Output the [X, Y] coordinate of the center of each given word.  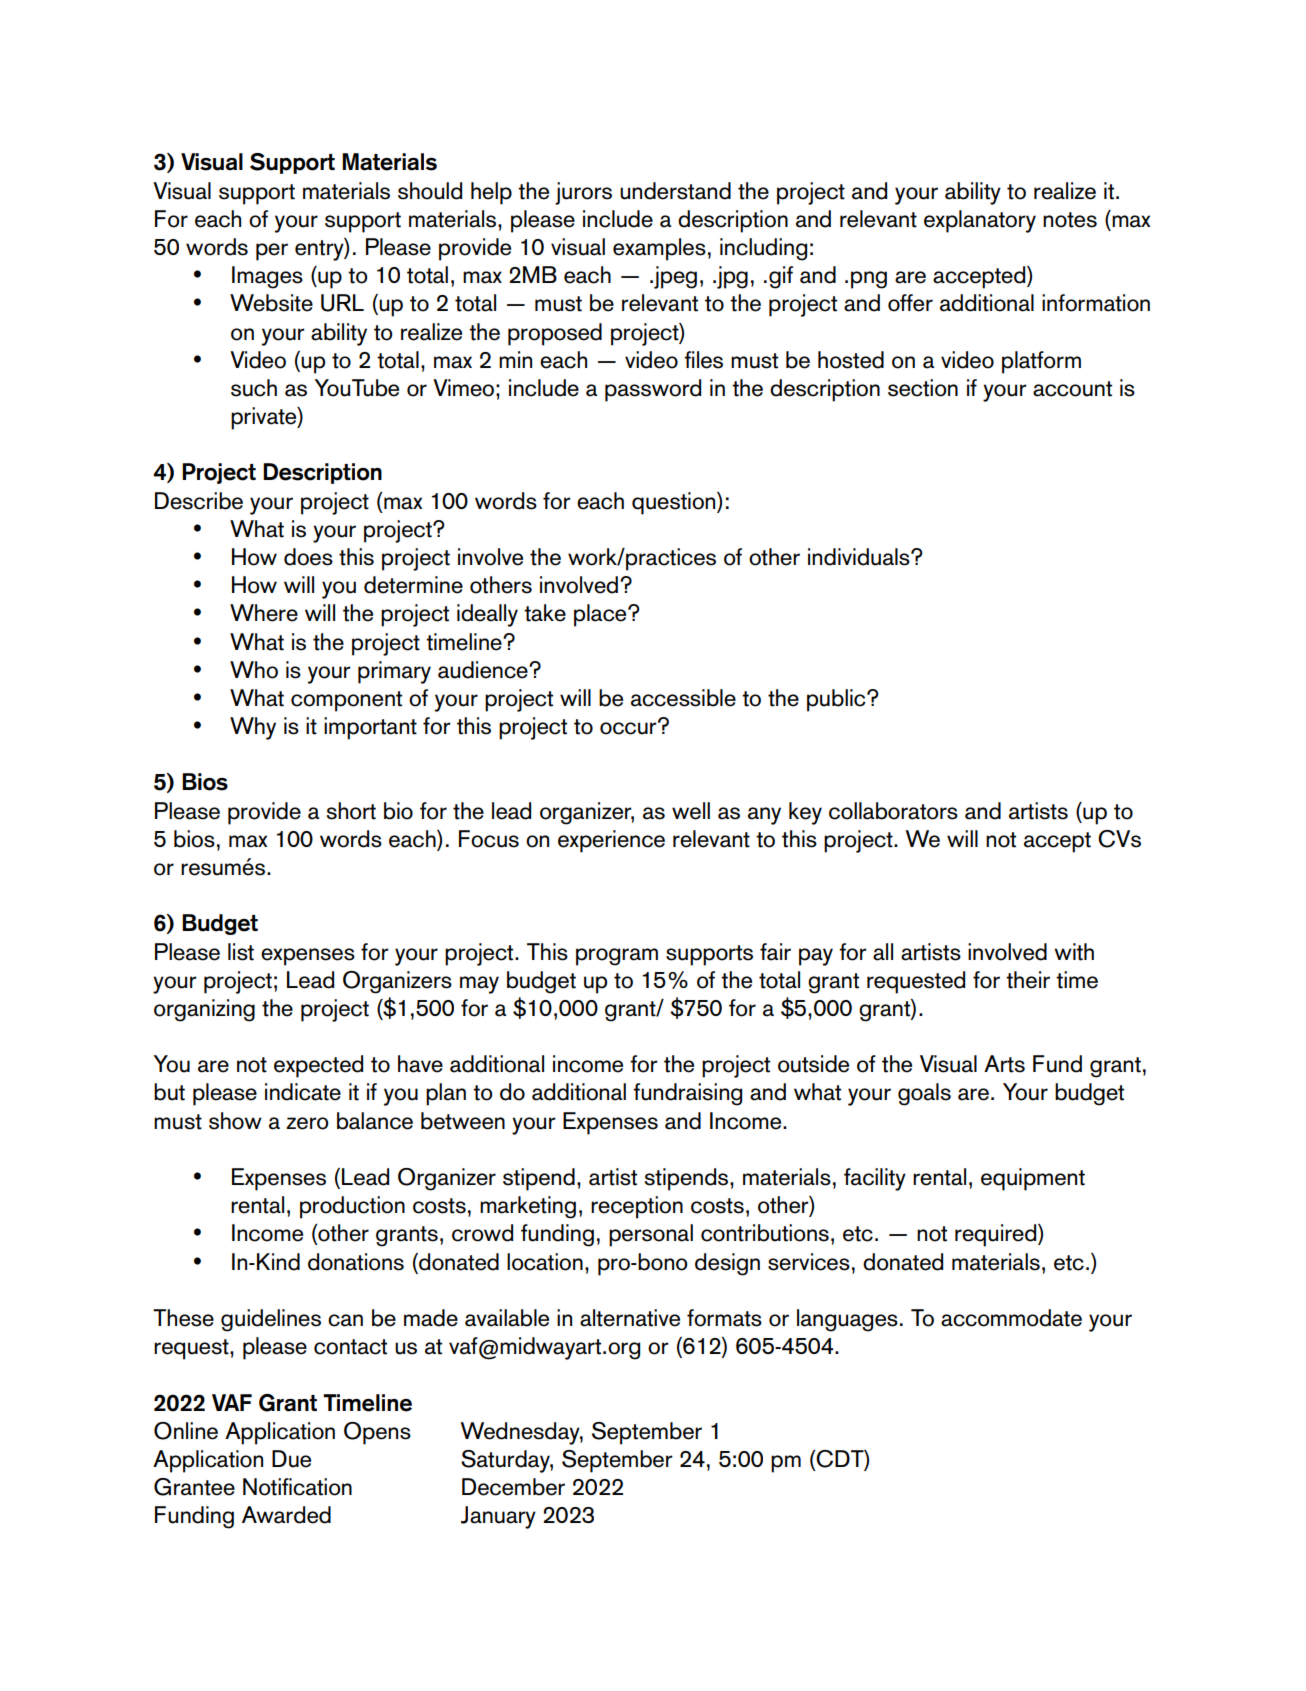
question [675, 503]
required [997, 1235]
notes [1070, 220]
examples [659, 249]
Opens [377, 1433]
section [923, 388]
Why [253, 728]
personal [651, 1235]
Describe [199, 501]
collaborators [893, 811]
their [1028, 980]
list [241, 952]
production [352, 1207]
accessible [683, 698]
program [617, 957]
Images [267, 277]
